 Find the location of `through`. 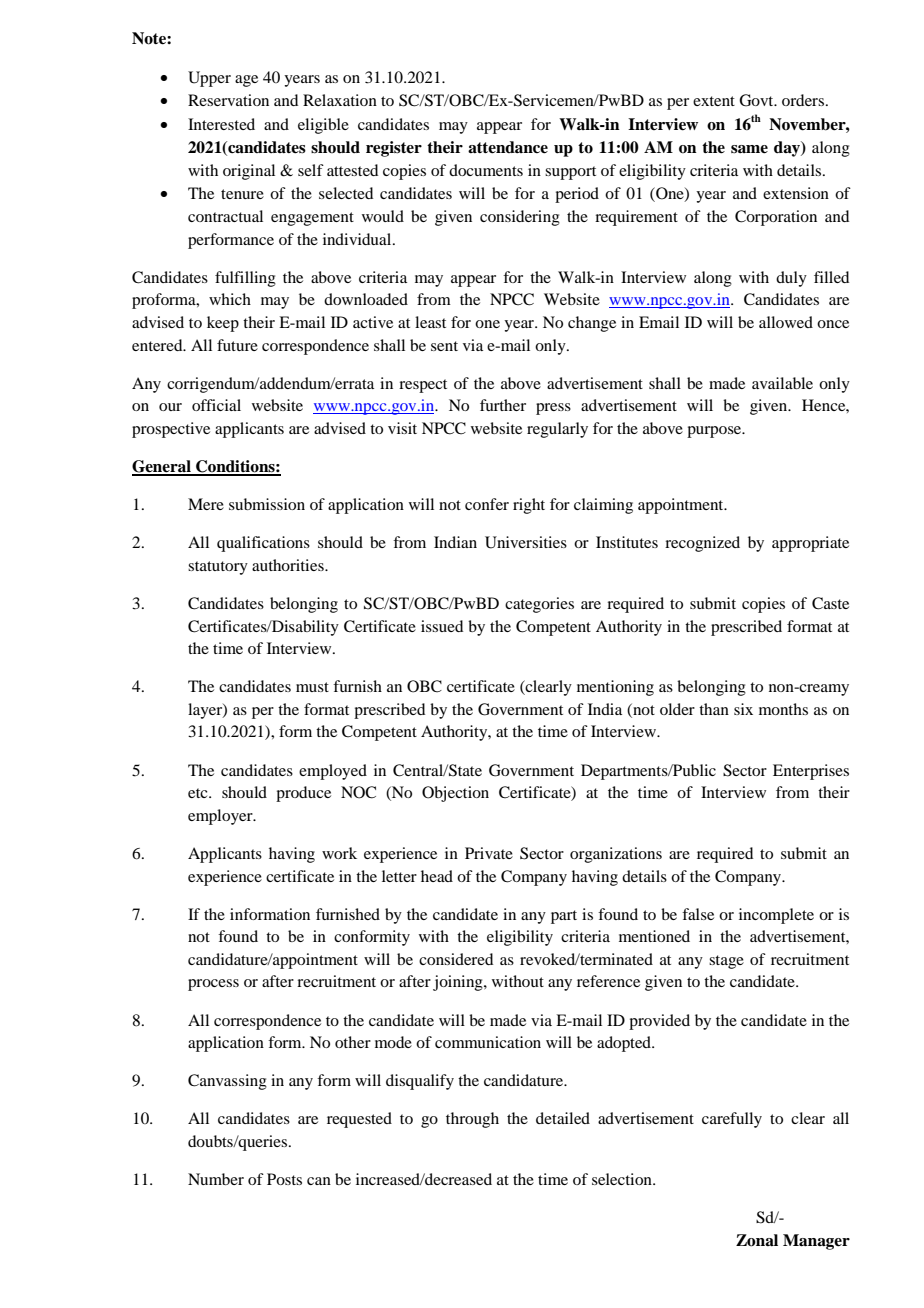

through is located at coordinates (472, 1120).
